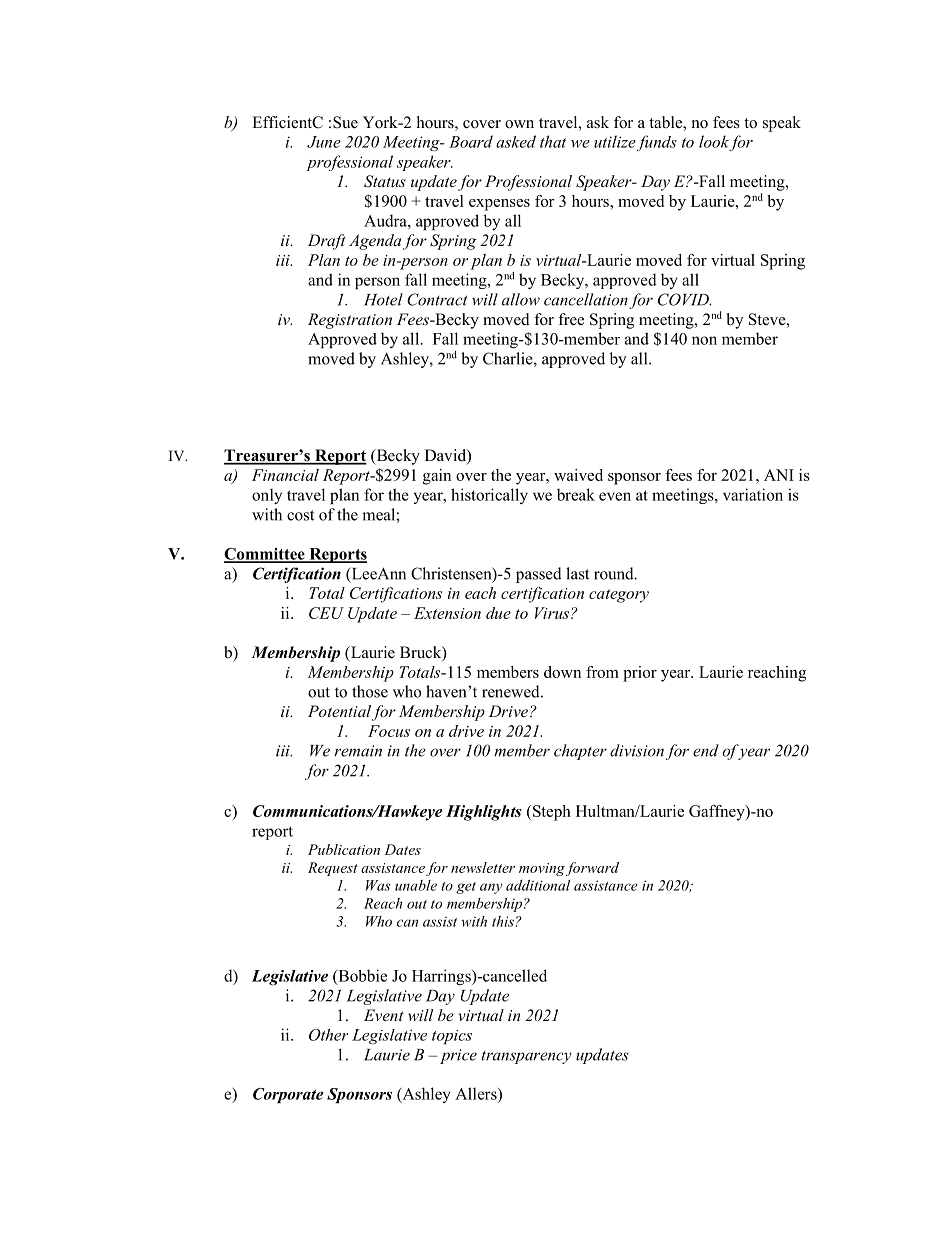 This screenshot has width=952, height=1233. I want to click on Other, so click(328, 1035).
